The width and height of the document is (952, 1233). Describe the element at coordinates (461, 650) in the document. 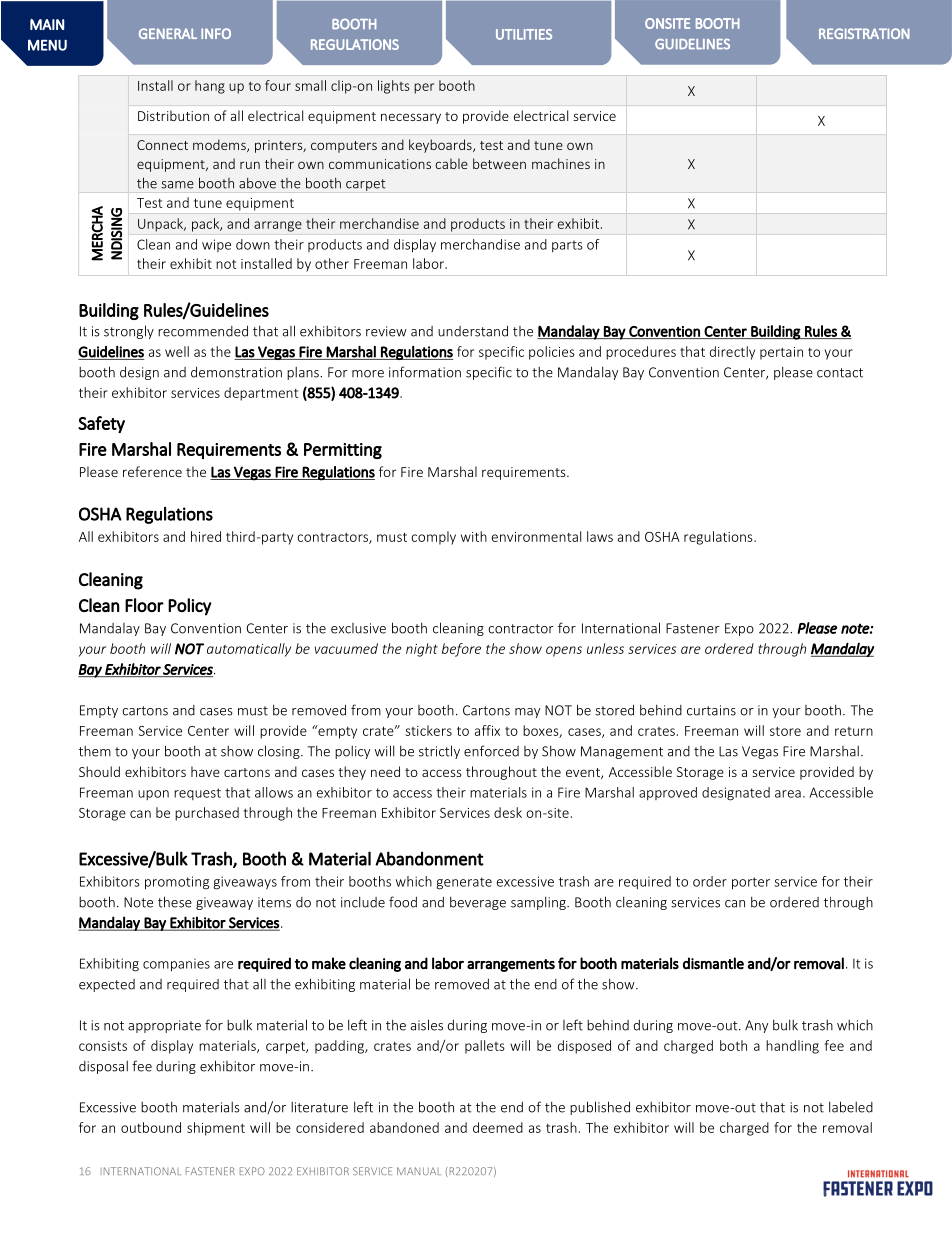

I see `before` at that location.
